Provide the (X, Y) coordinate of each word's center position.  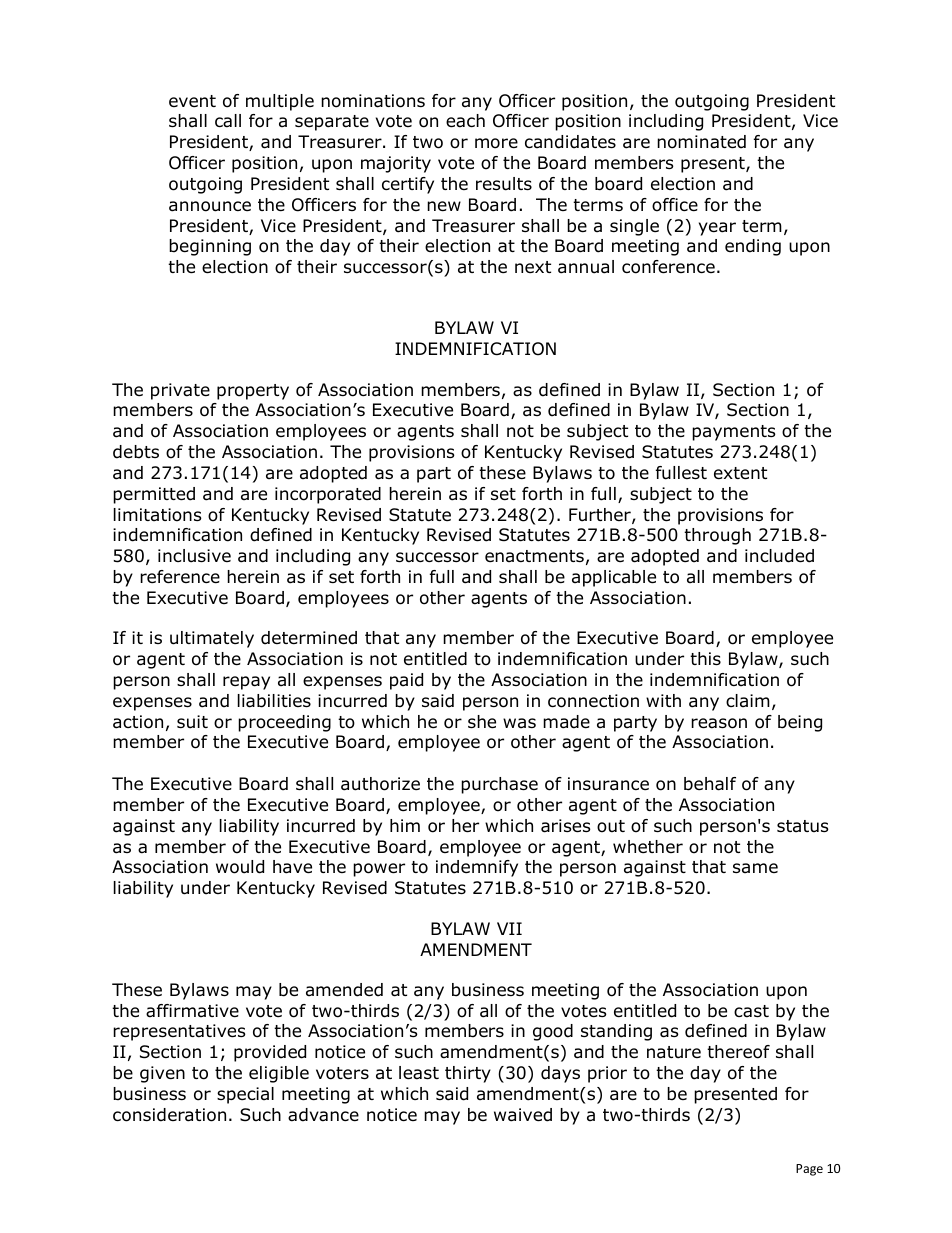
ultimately (212, 639)
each (465, 121)
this (705, 658)
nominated (701, 142)
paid (406, 681)
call (228, 121)
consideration (169, 1115)
